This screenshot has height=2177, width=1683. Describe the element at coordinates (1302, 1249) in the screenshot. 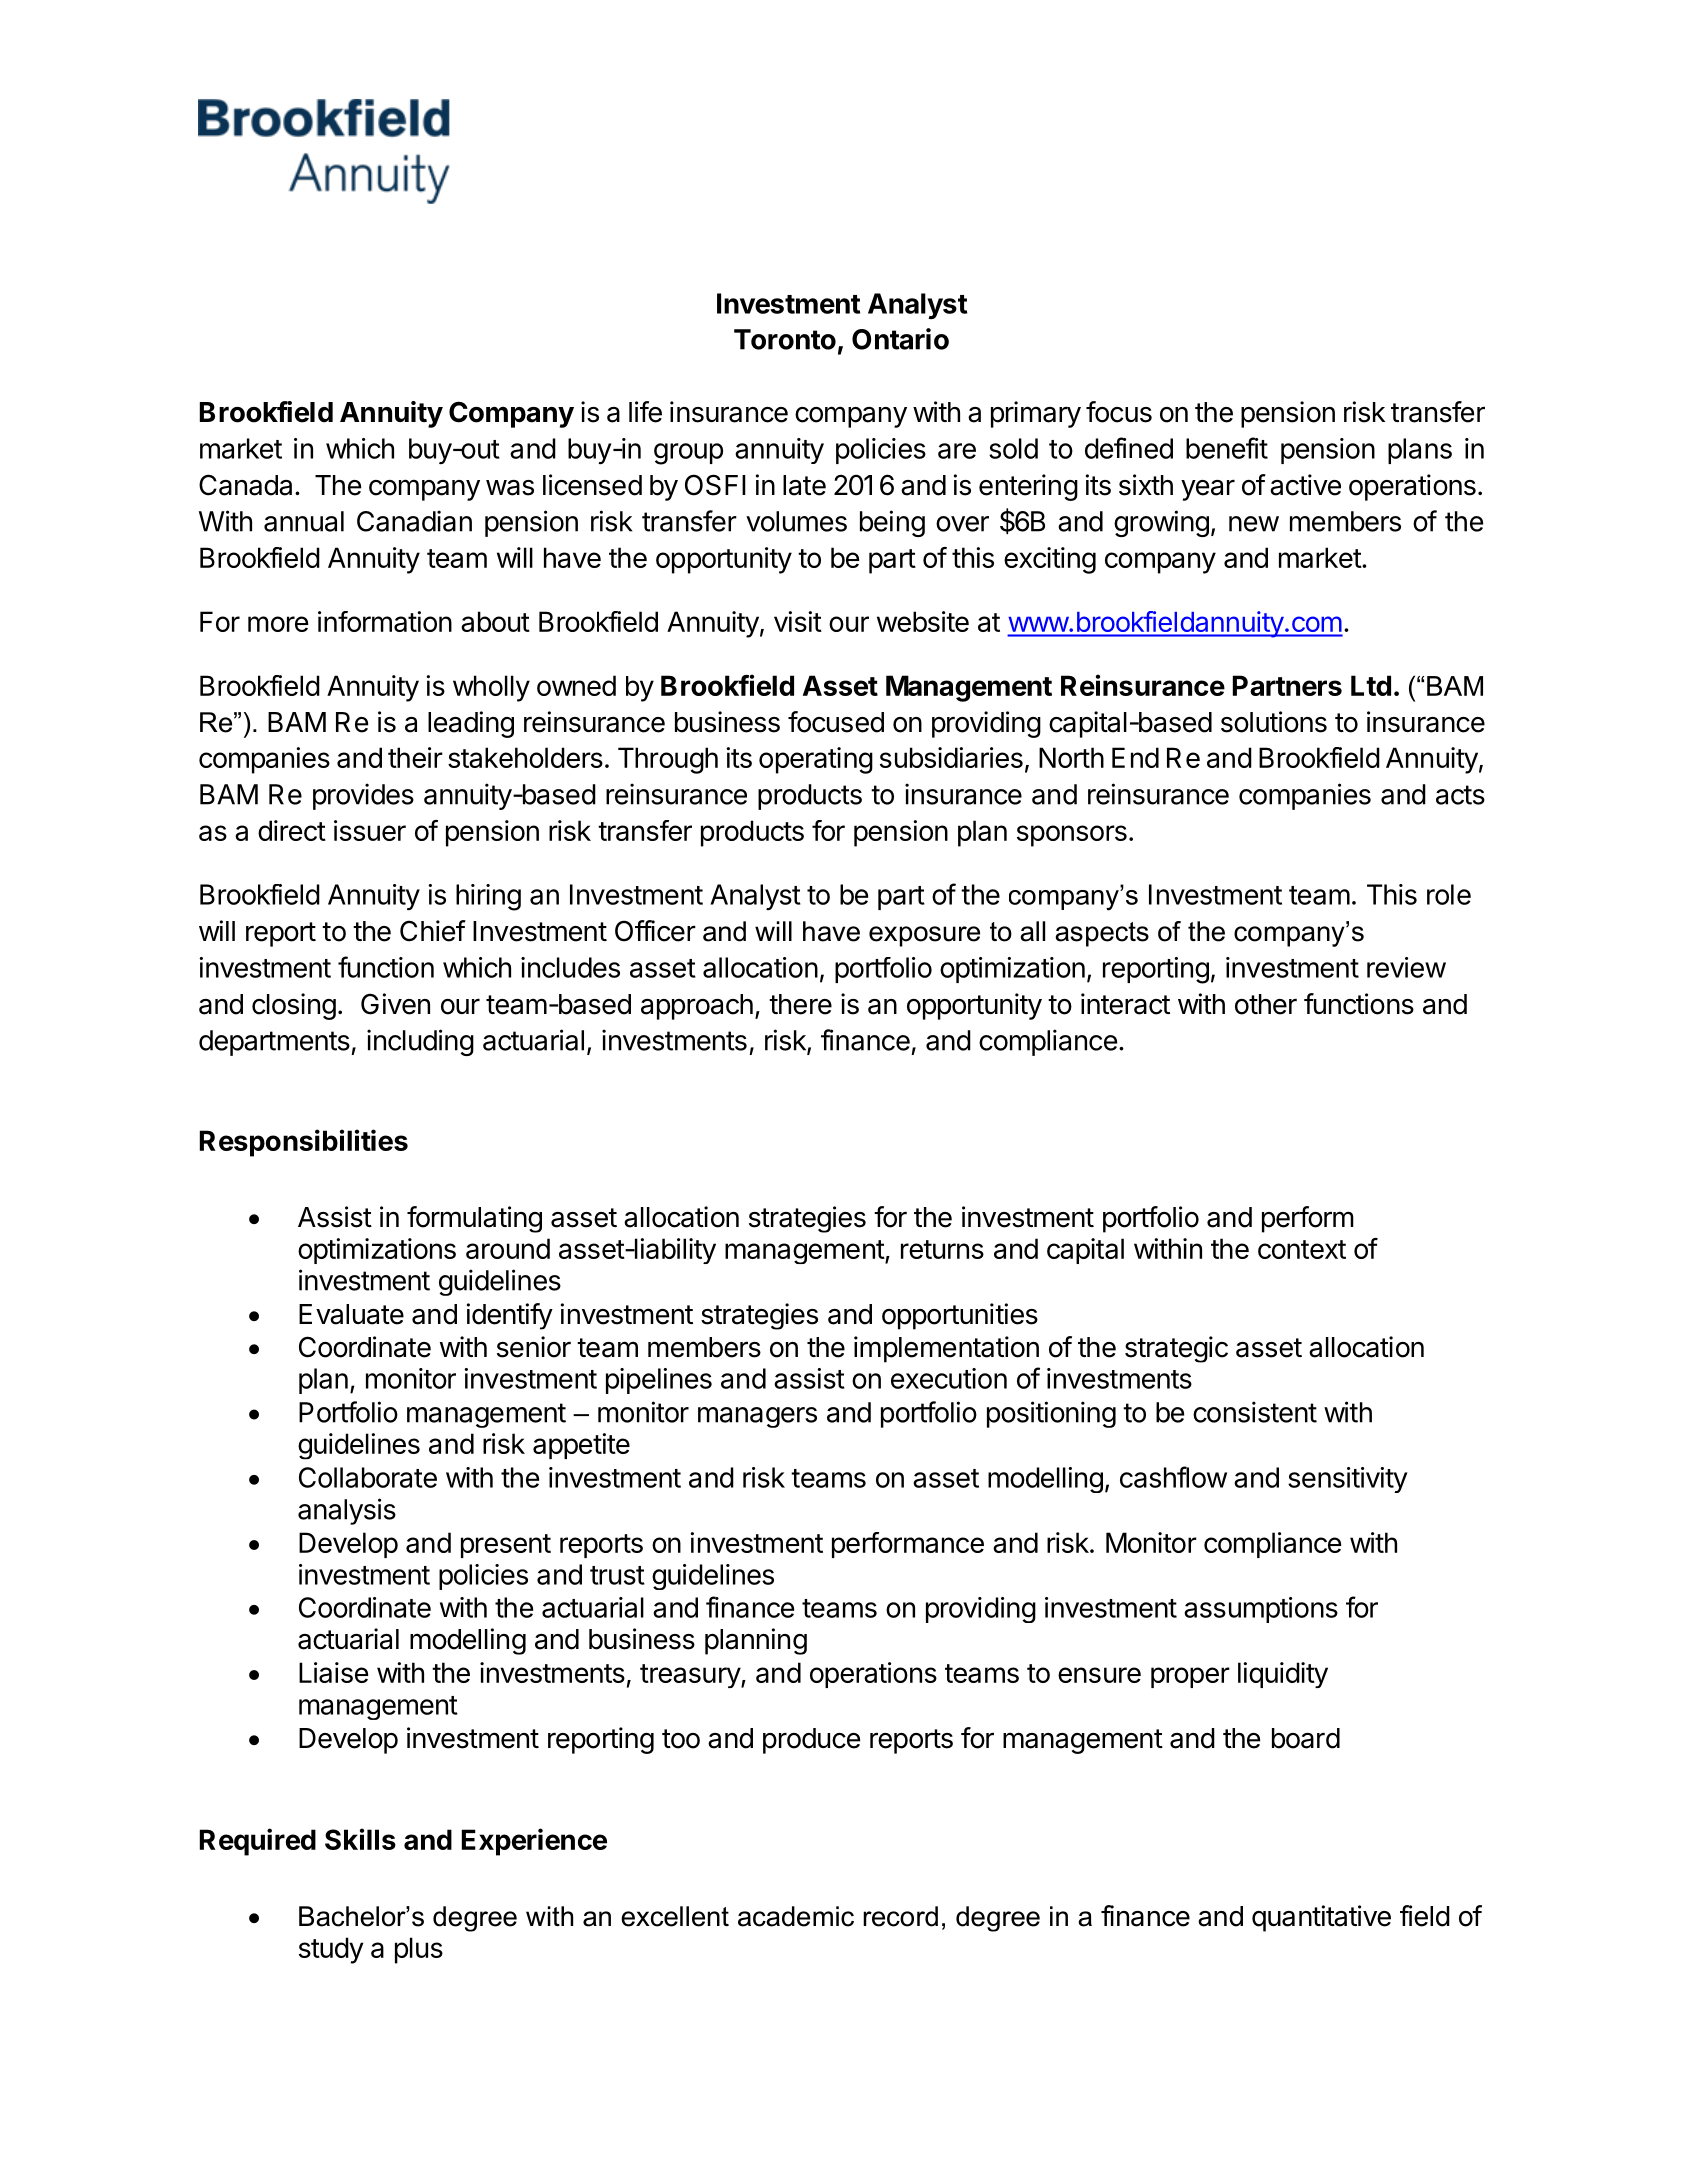

I see `context` at that location.
